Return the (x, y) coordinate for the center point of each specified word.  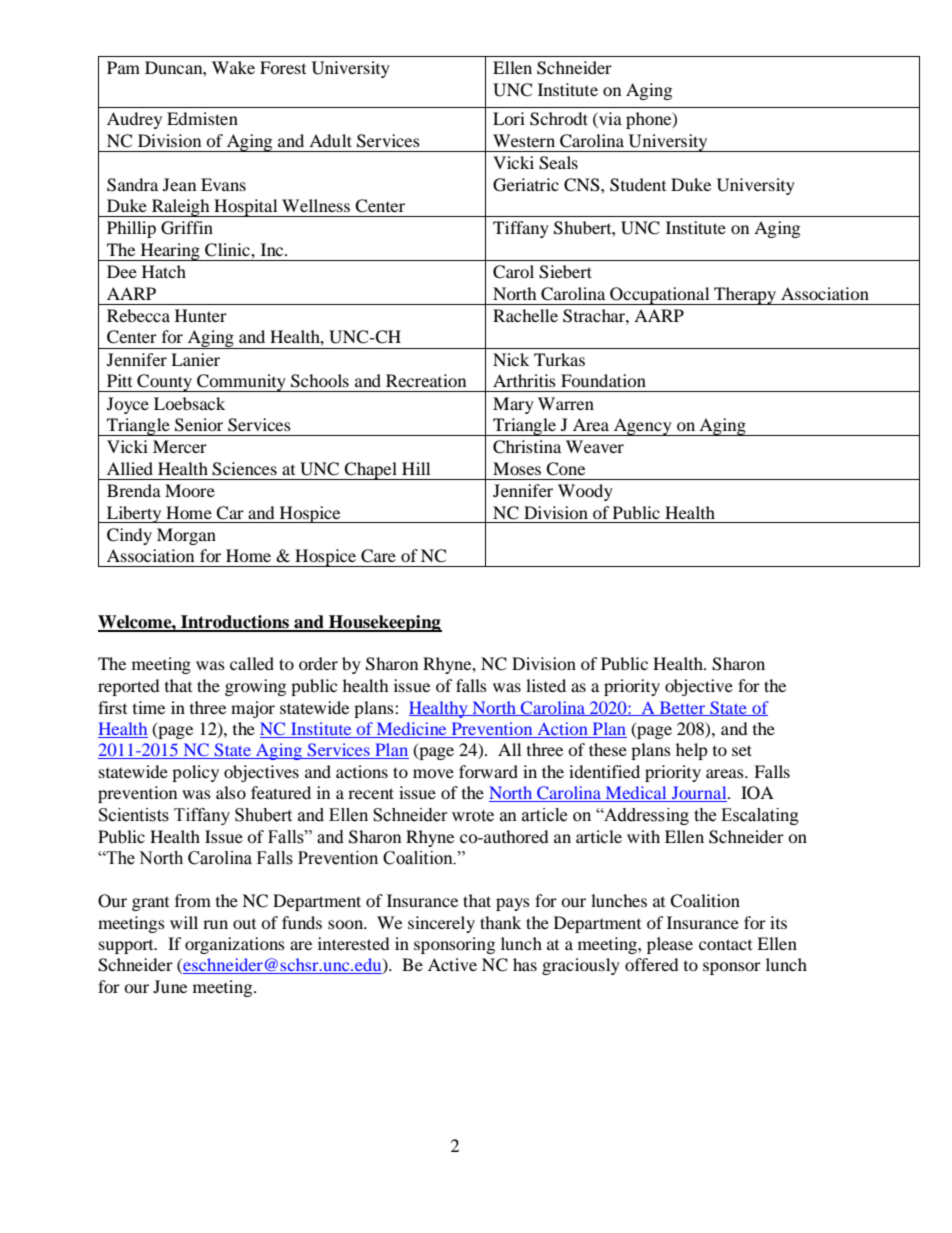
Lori (509, 118)
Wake (233, 67)
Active (452, 964)
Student (638, 185)
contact (725, 944)
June (170, 986)
